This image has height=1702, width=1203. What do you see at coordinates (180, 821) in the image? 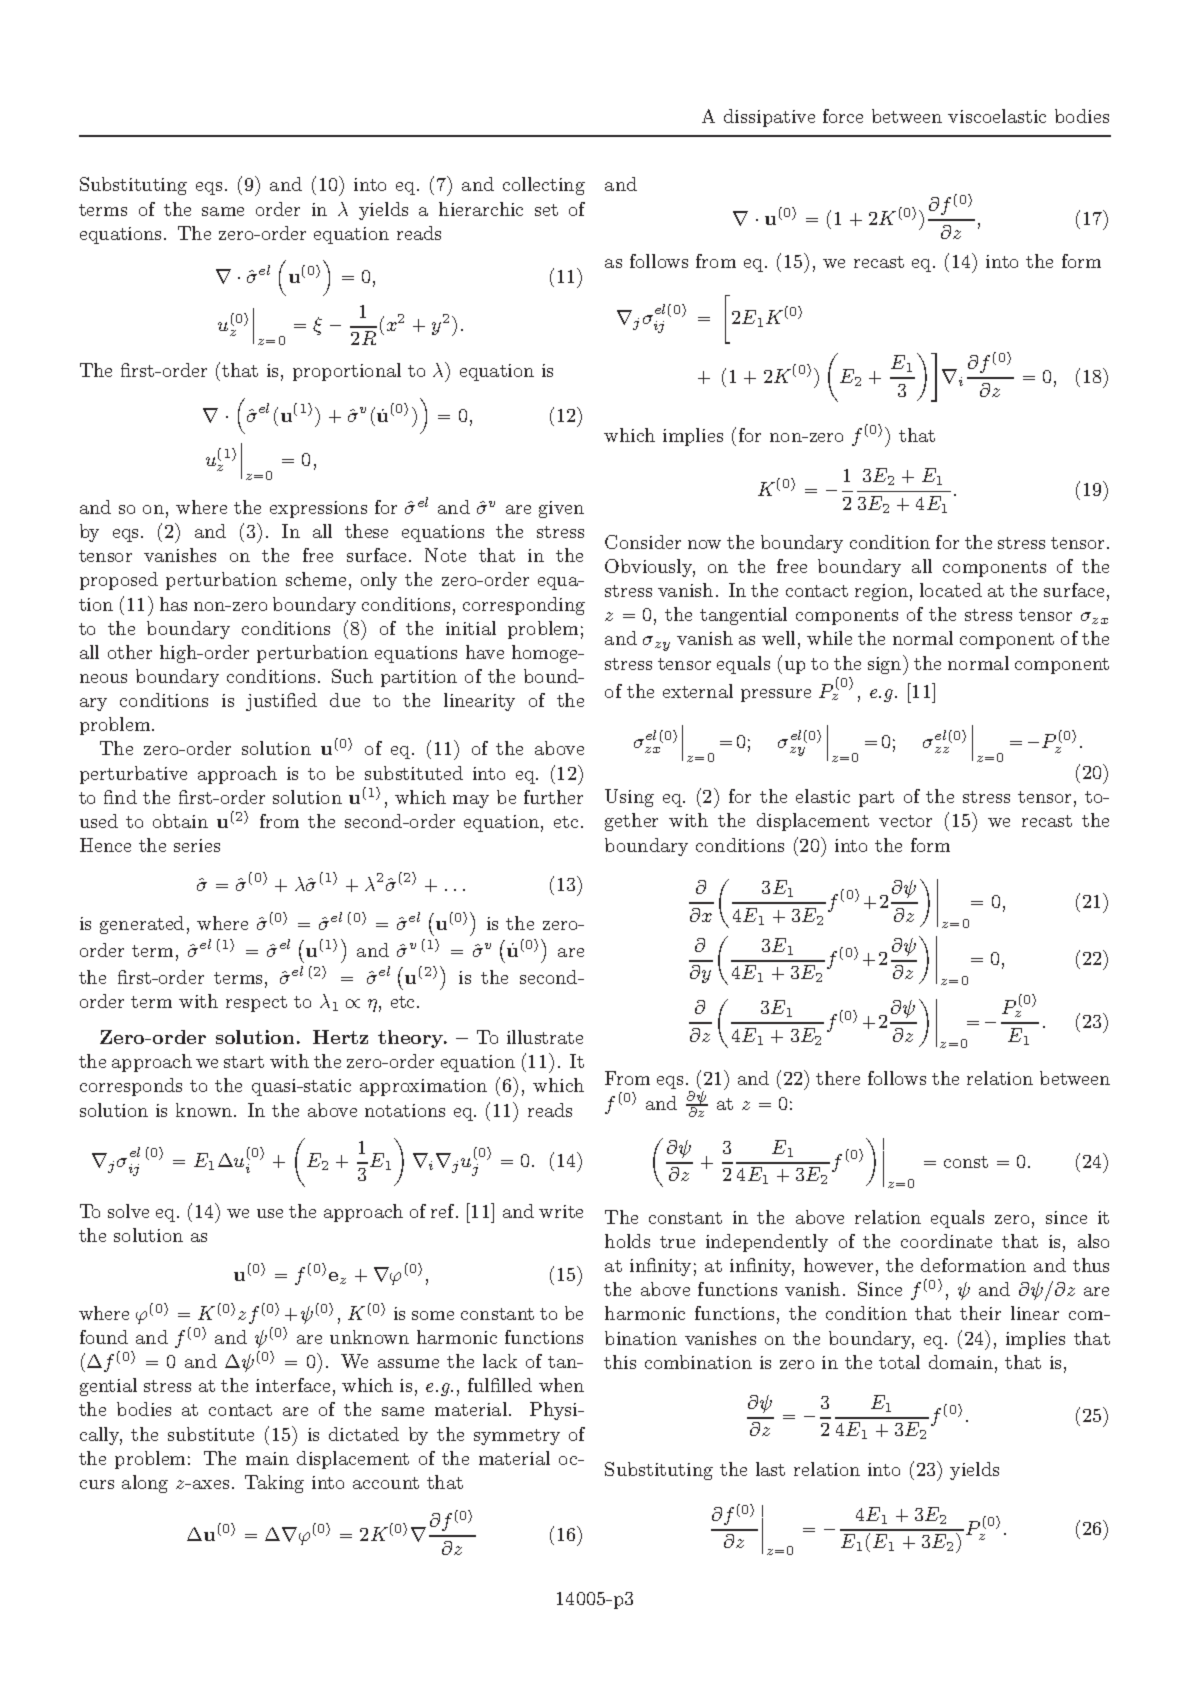
I see `obtain` at bounding box center [180, 821].
